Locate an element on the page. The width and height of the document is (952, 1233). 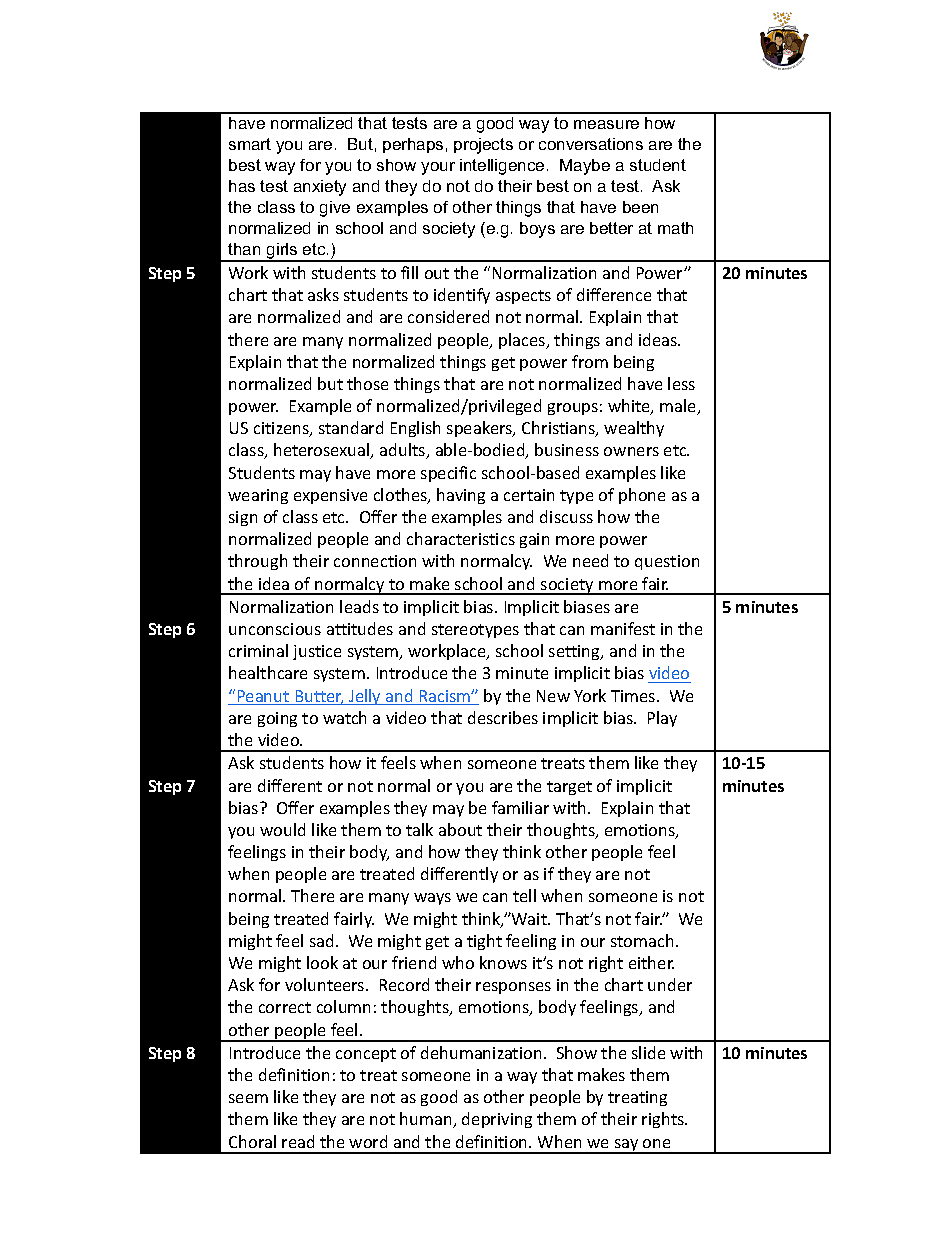
projects is located at coordinates (483, 146).
